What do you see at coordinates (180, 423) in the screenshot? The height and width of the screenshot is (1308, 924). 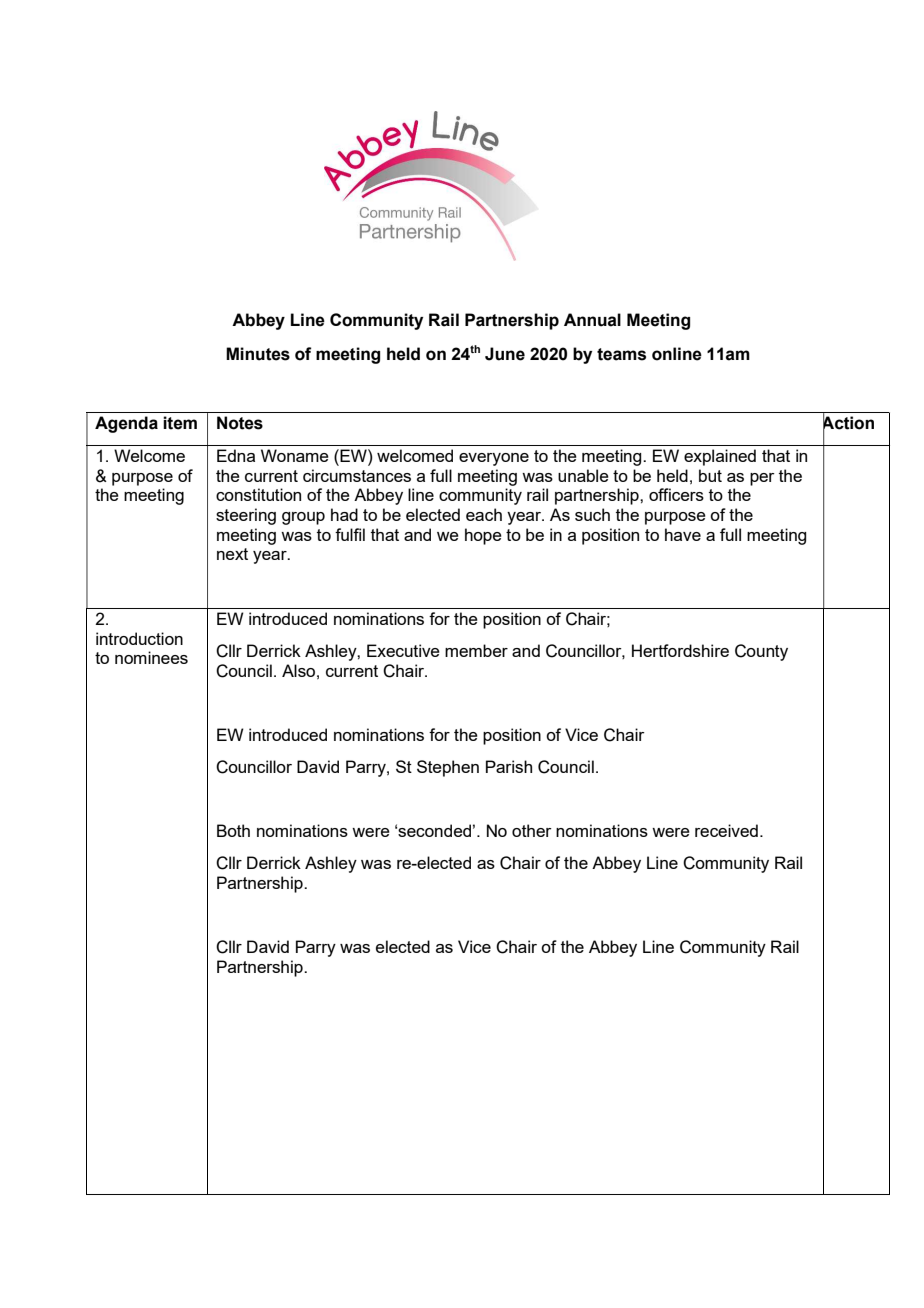 I see `item` at bounding box center [180, 423].
